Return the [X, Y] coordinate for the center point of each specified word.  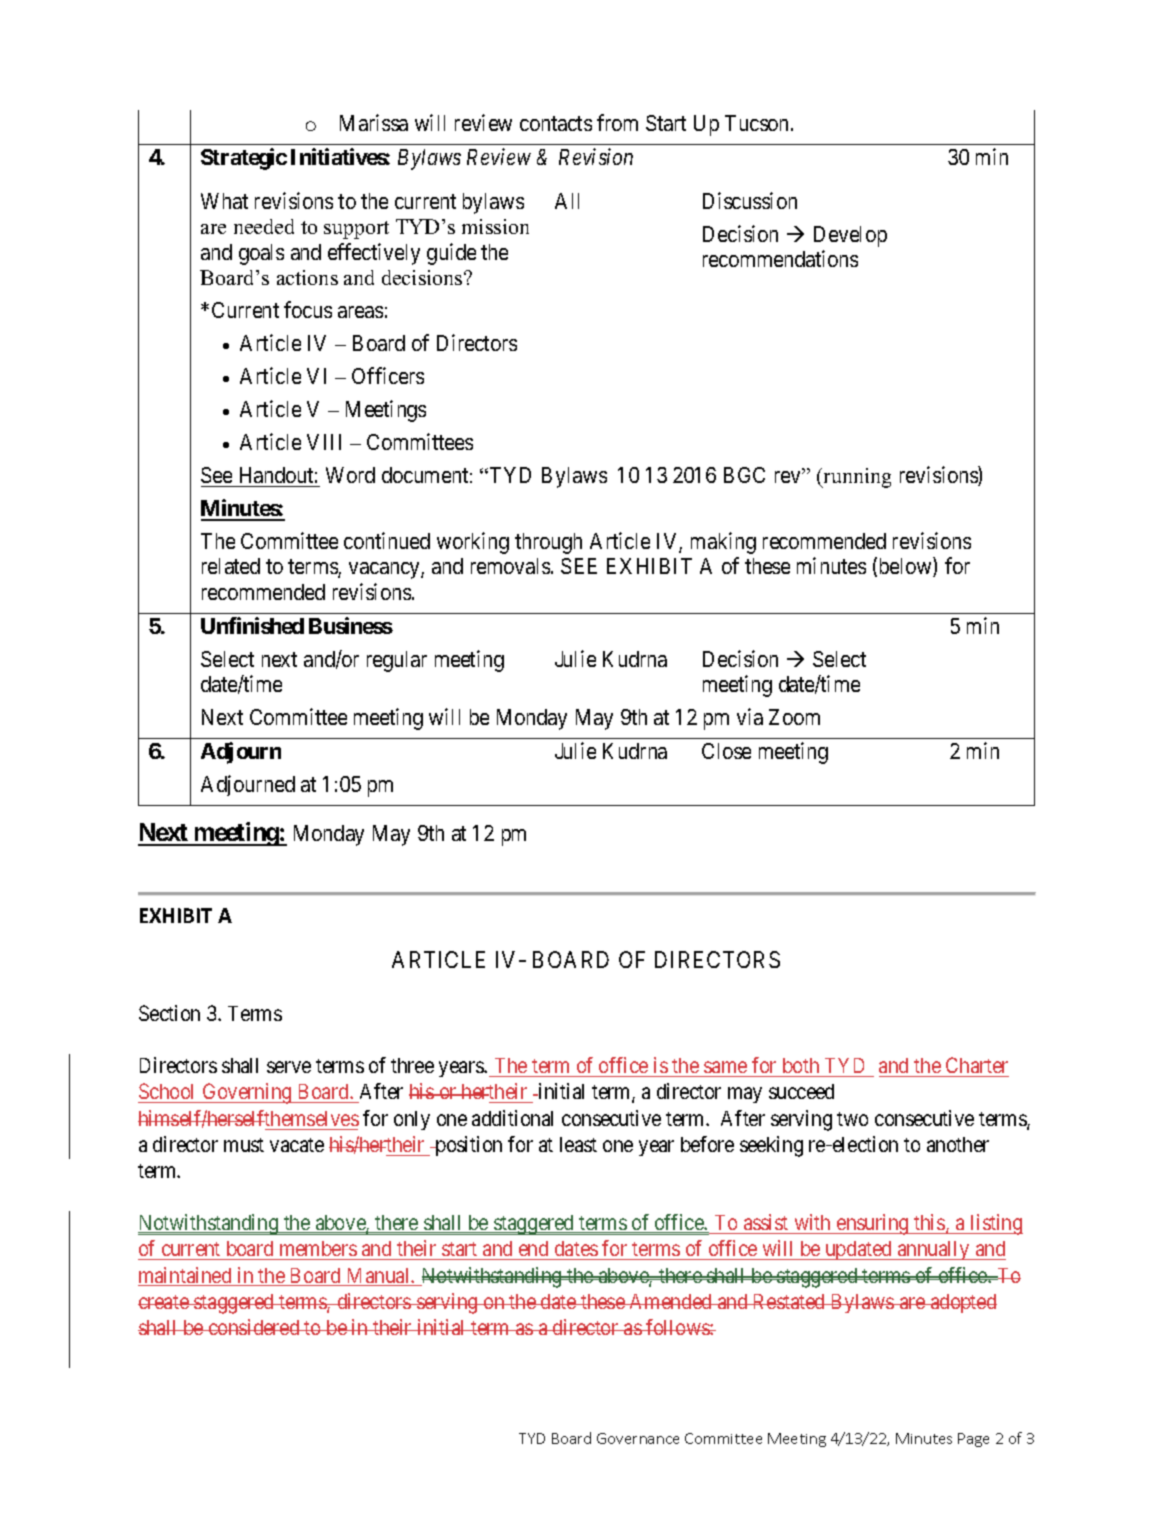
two [852, 1119]
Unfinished [252, 625]
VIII [324, 442]
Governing [247, 1093]
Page [973, 1440]
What [224, 201]
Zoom [794, 717]
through [548, 543]
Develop [850, 236]
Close [726, 751]
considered [254, 1327]
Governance [638, 1438]
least [578, 1144]
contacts [556, 123]
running [856, 478]
